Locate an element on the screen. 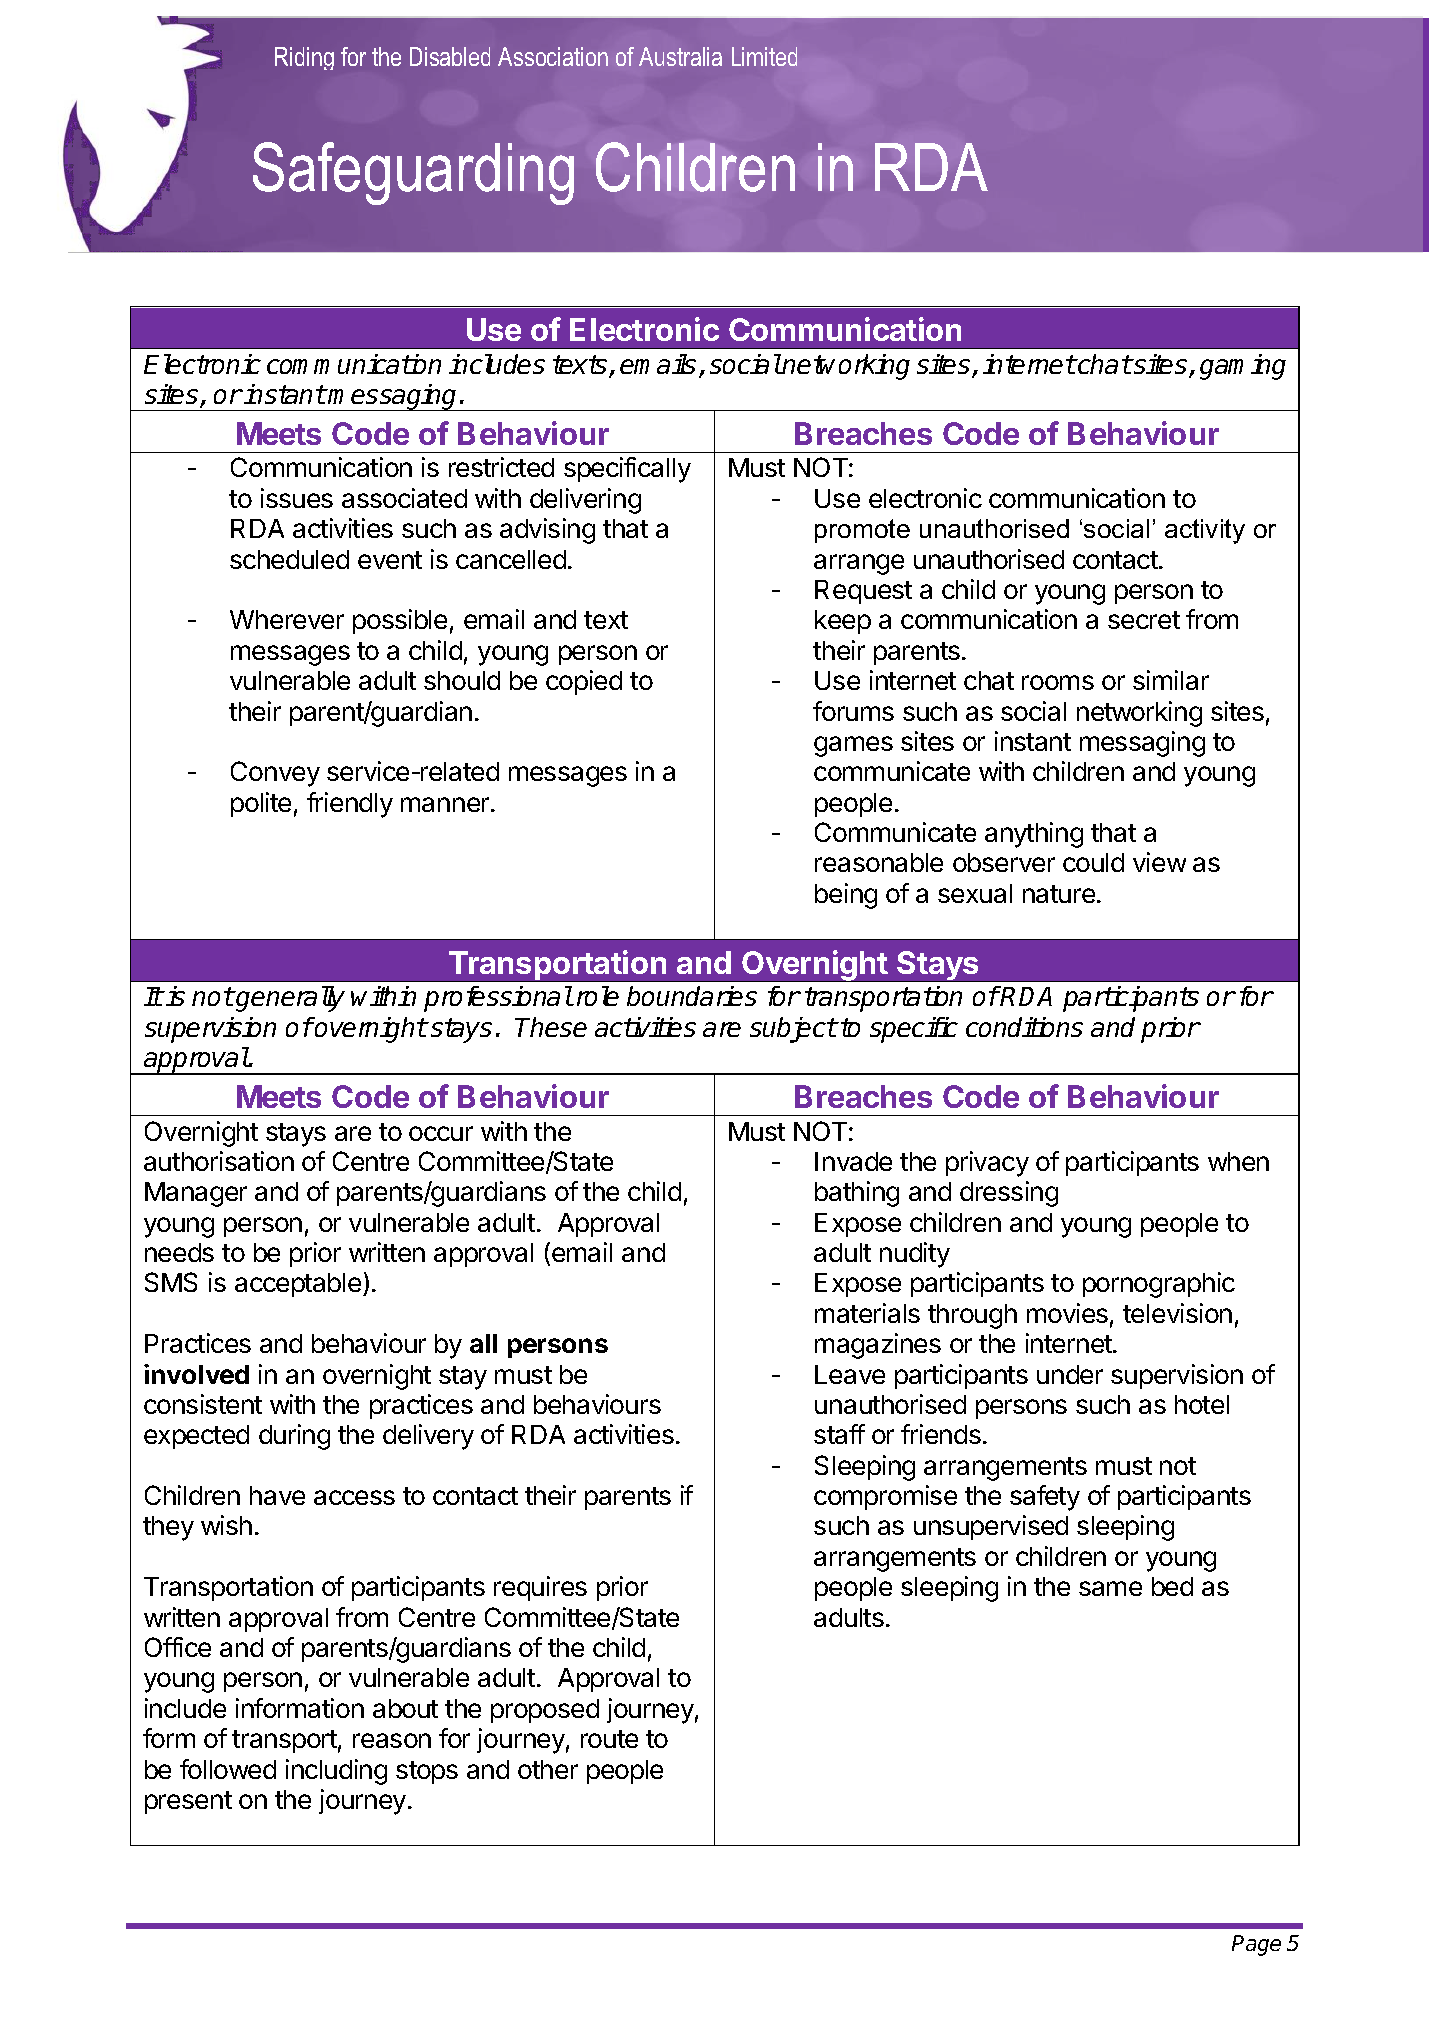 The width and height of the screenshot is (1429, 2021). Riding is located at coordinates (304, 58).
